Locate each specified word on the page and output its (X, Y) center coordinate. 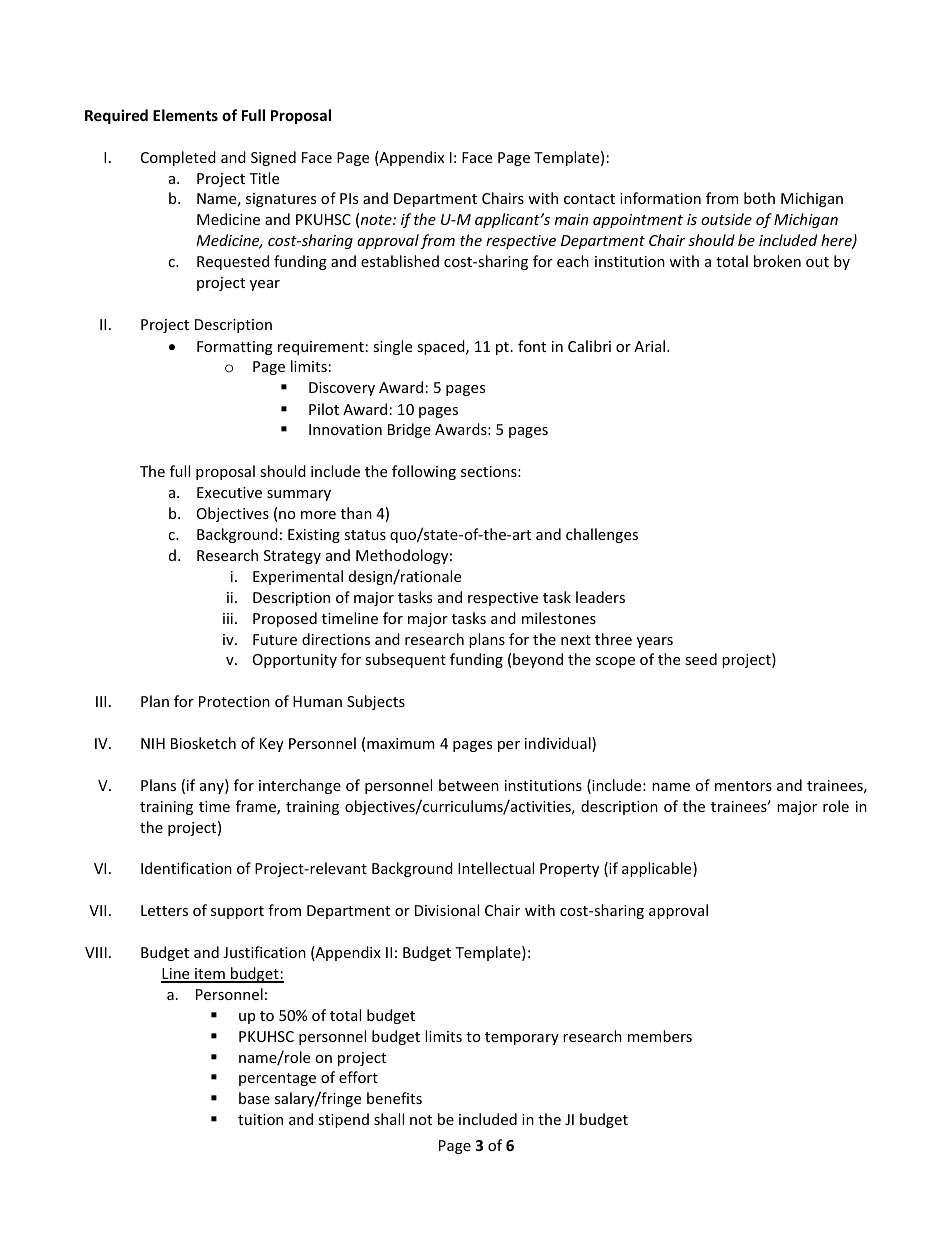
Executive (229, 492)
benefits (394, 1098)
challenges (602, 535)
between (469, 785)
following (424, 472)
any (213, 788)
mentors (743, 786)
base (254, 1098)
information (660, 198)
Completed (178, 158)
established (400, 261)
